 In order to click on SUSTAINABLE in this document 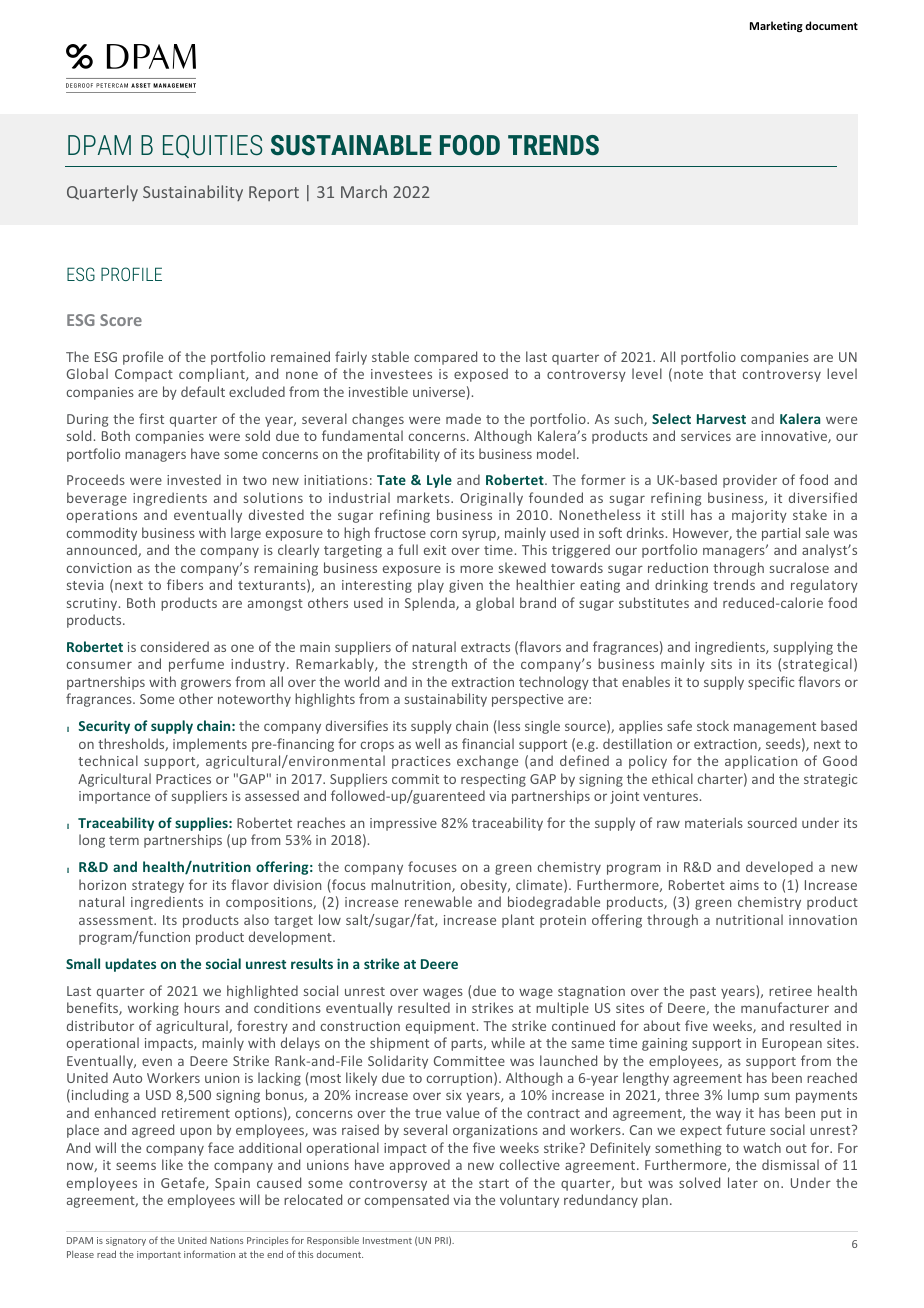, I will do `click(351, 145)`.
